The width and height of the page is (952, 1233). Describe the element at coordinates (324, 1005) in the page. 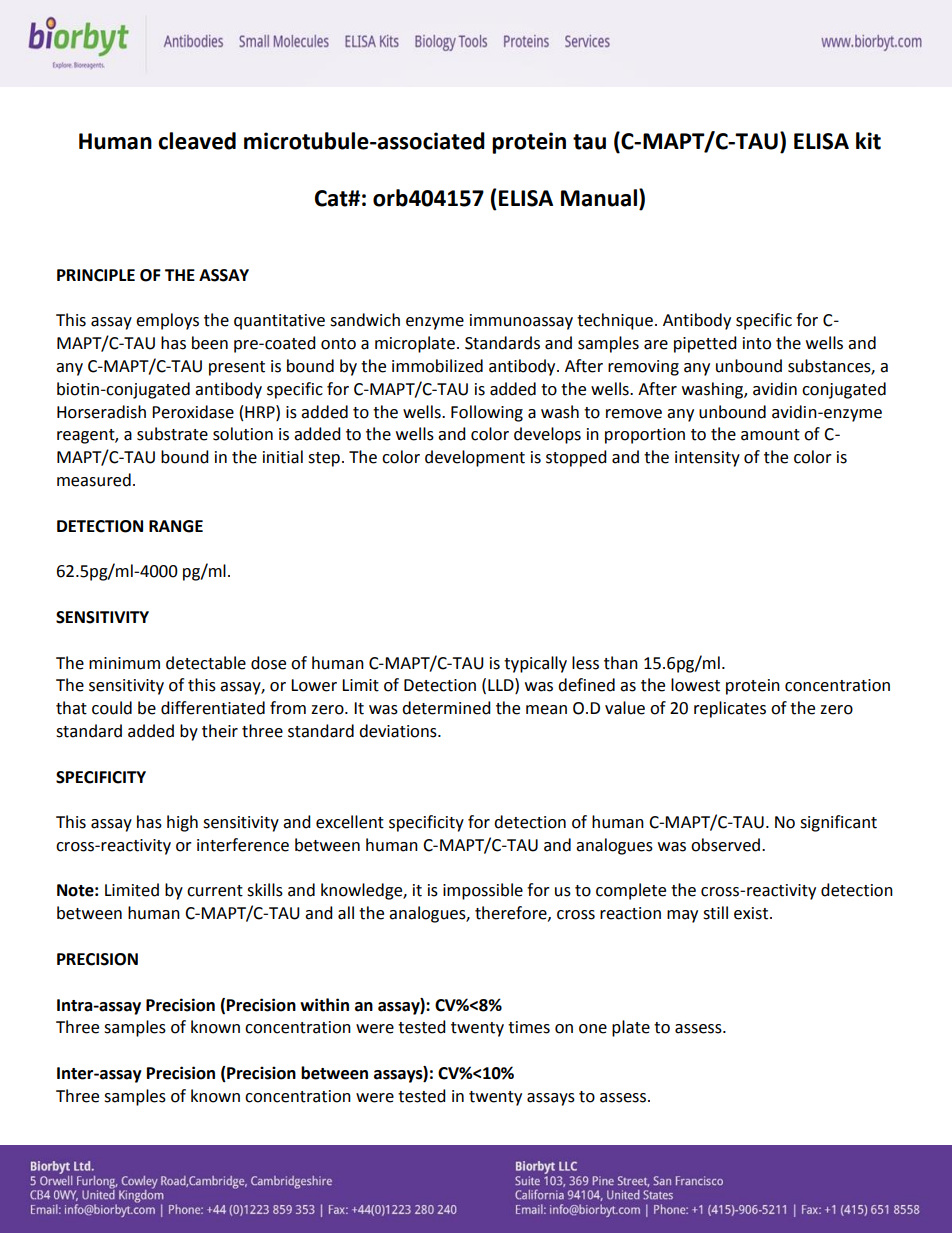

I see `within` at that location.
